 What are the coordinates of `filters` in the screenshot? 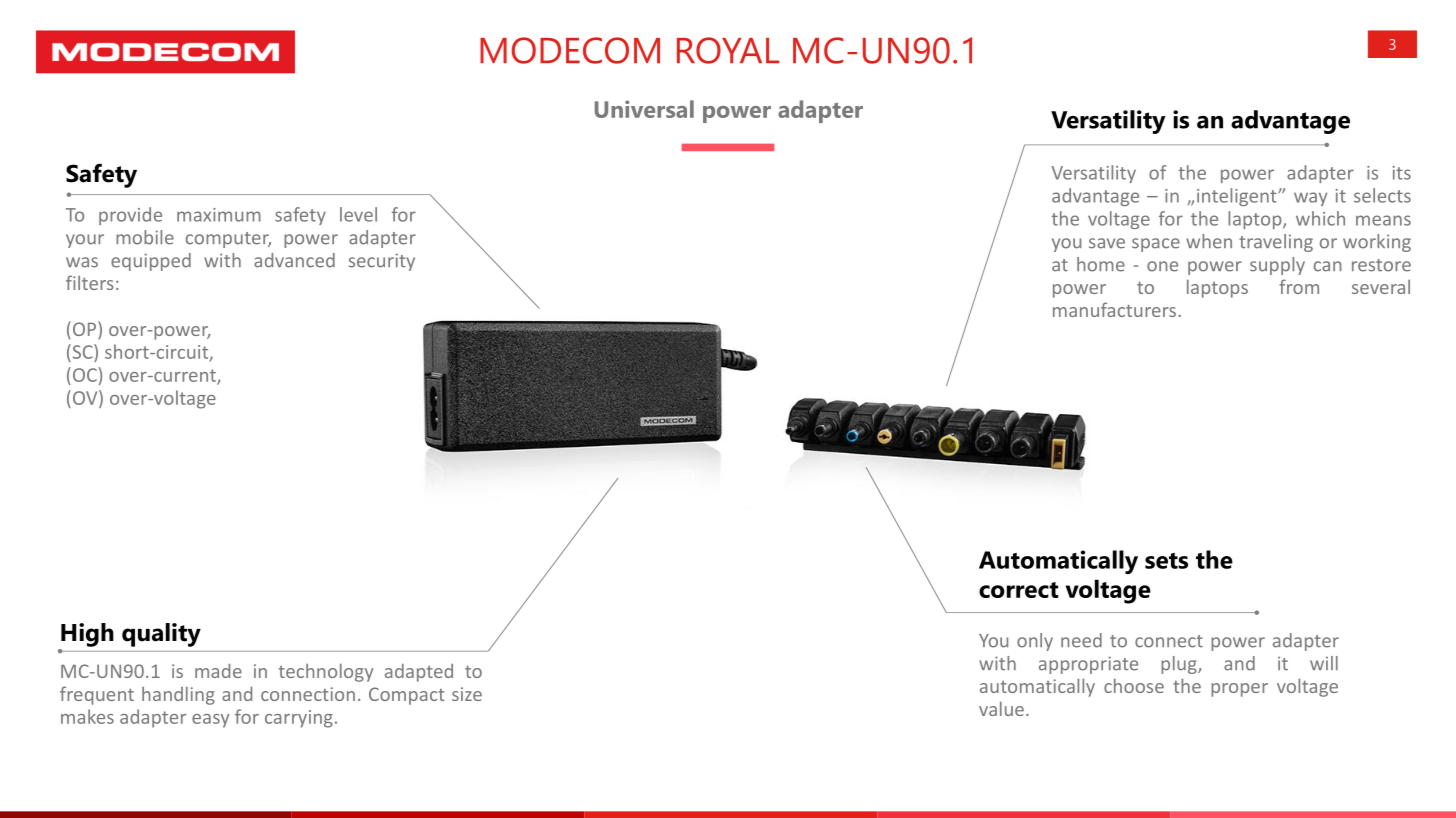 It's located at (90, 282).
